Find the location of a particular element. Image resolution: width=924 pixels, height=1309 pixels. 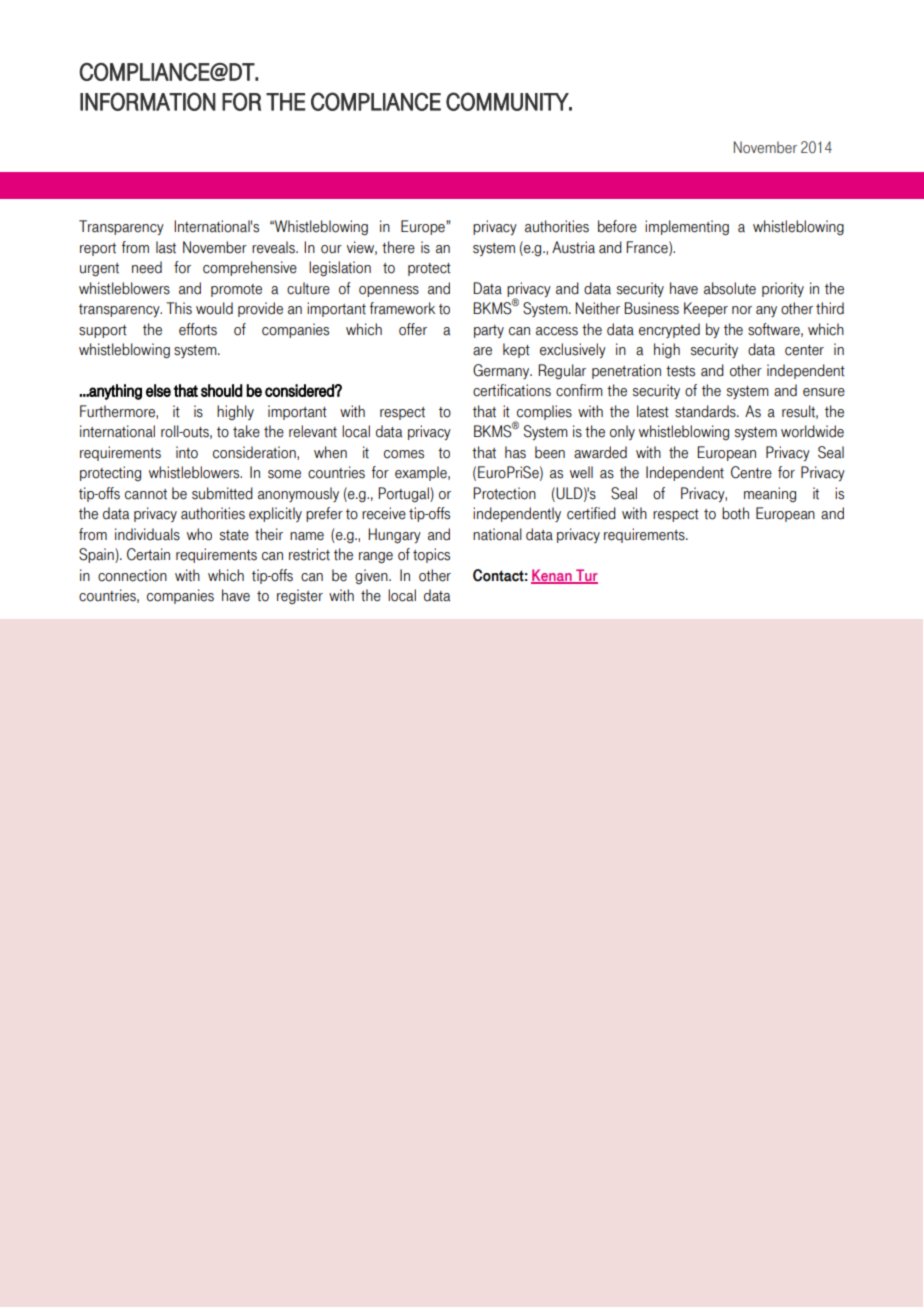

topics is located at coordinates (431, 555).
